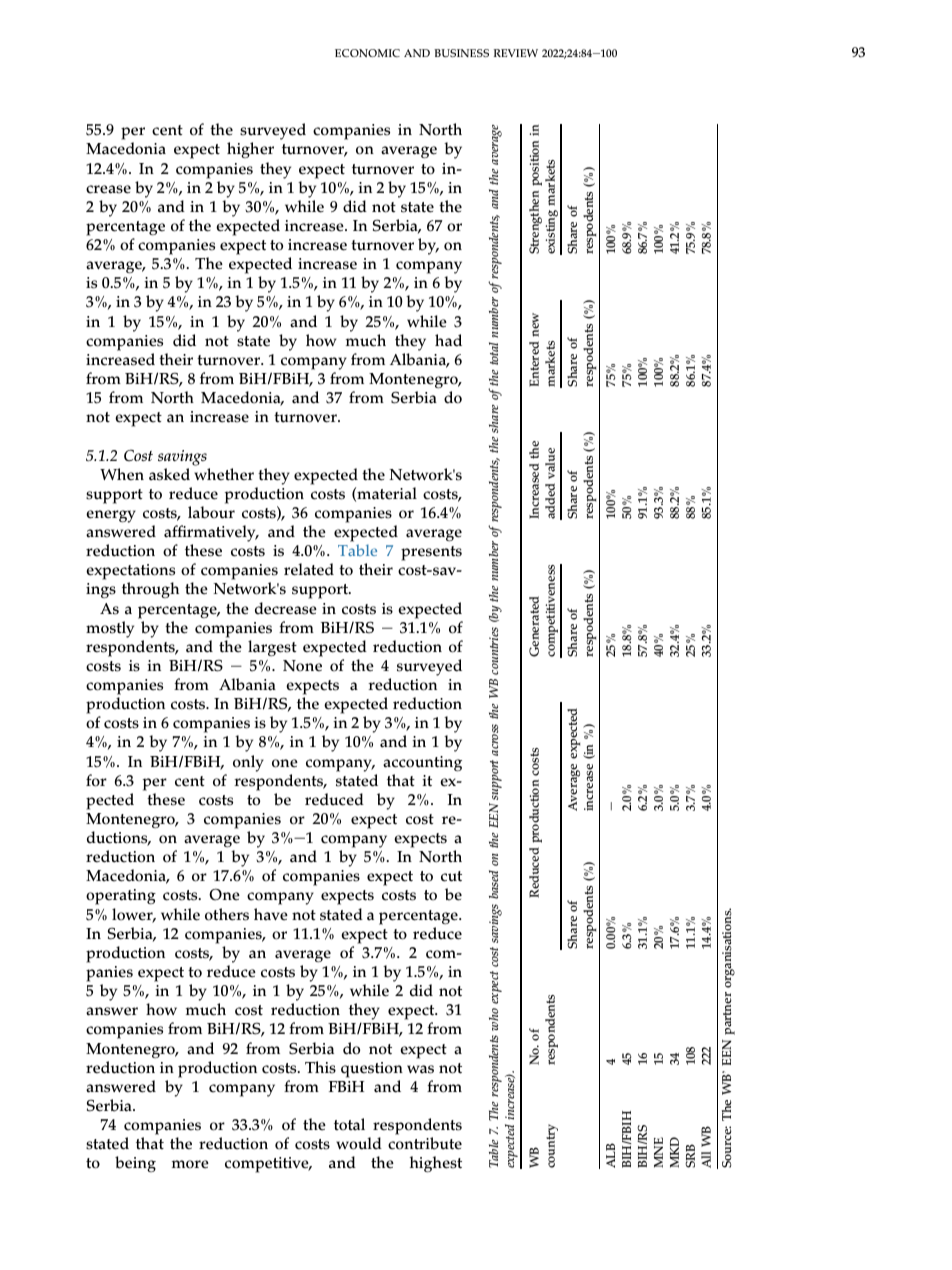 The width and height of the screenshot is (952, 1270). Describe the element at coordinates (122, 474) in the screenshot. I see `When` at that location.
